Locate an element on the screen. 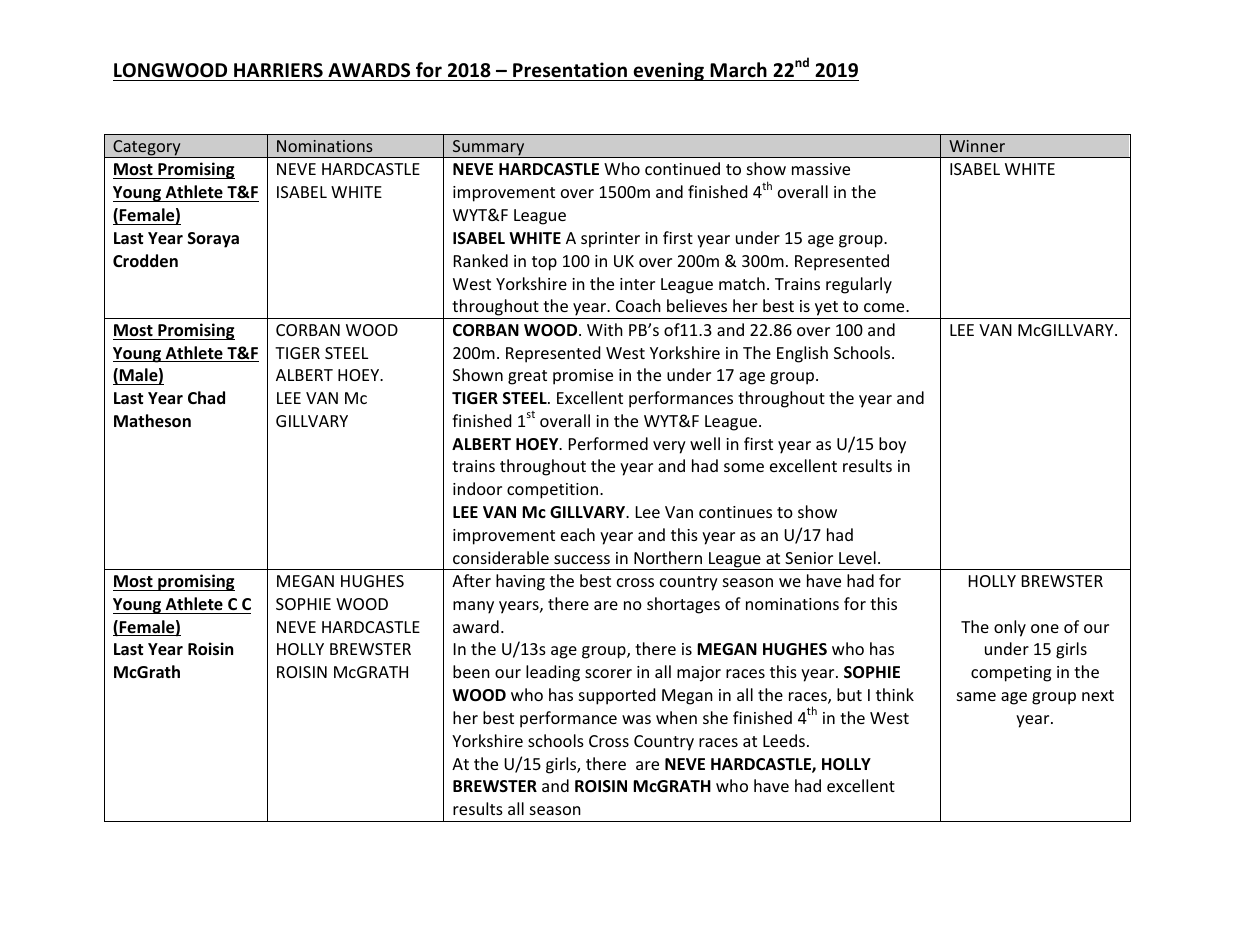  been is located at coordinates (471, 671).
